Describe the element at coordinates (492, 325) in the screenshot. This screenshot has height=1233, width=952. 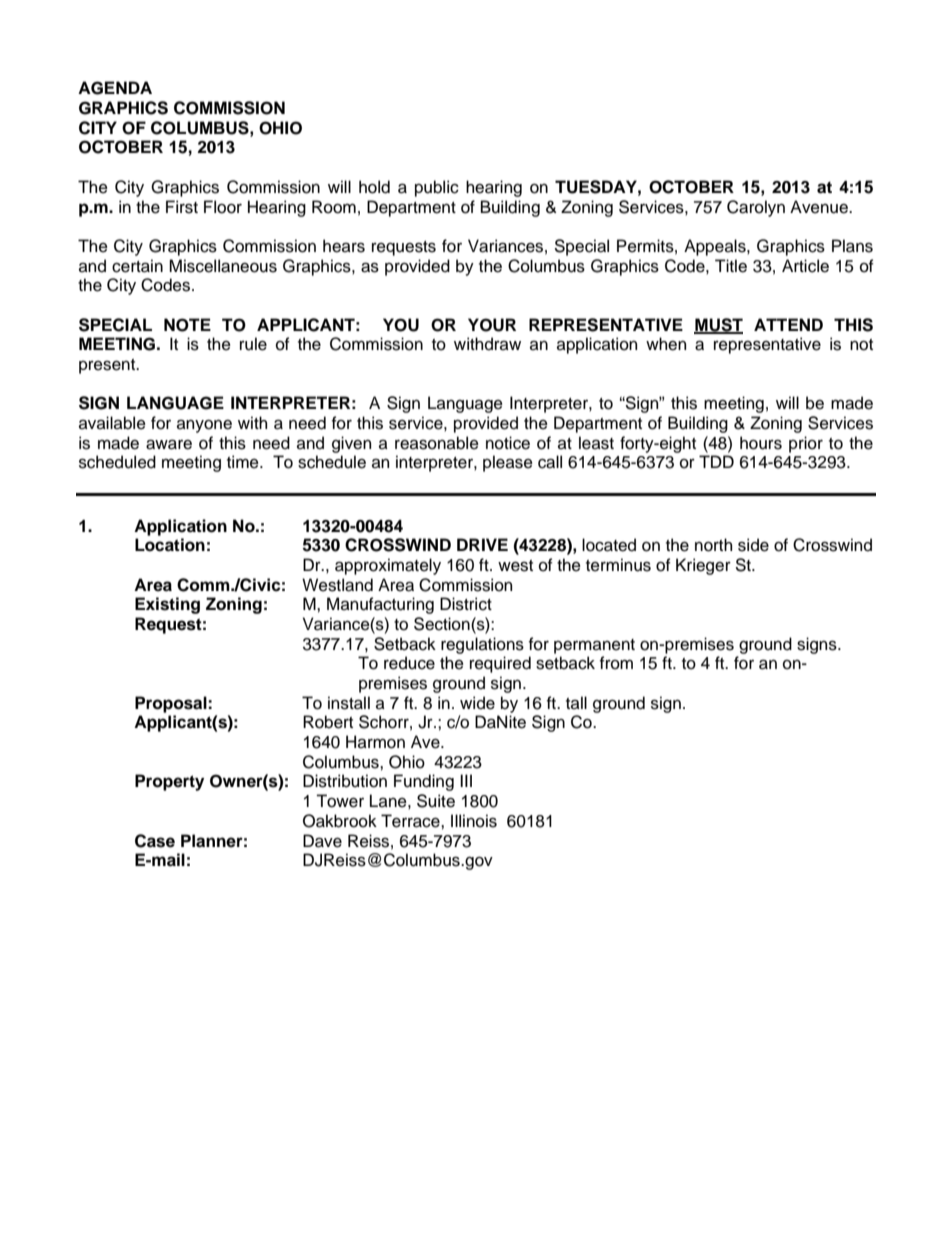
I see `YOUR` at that location.
